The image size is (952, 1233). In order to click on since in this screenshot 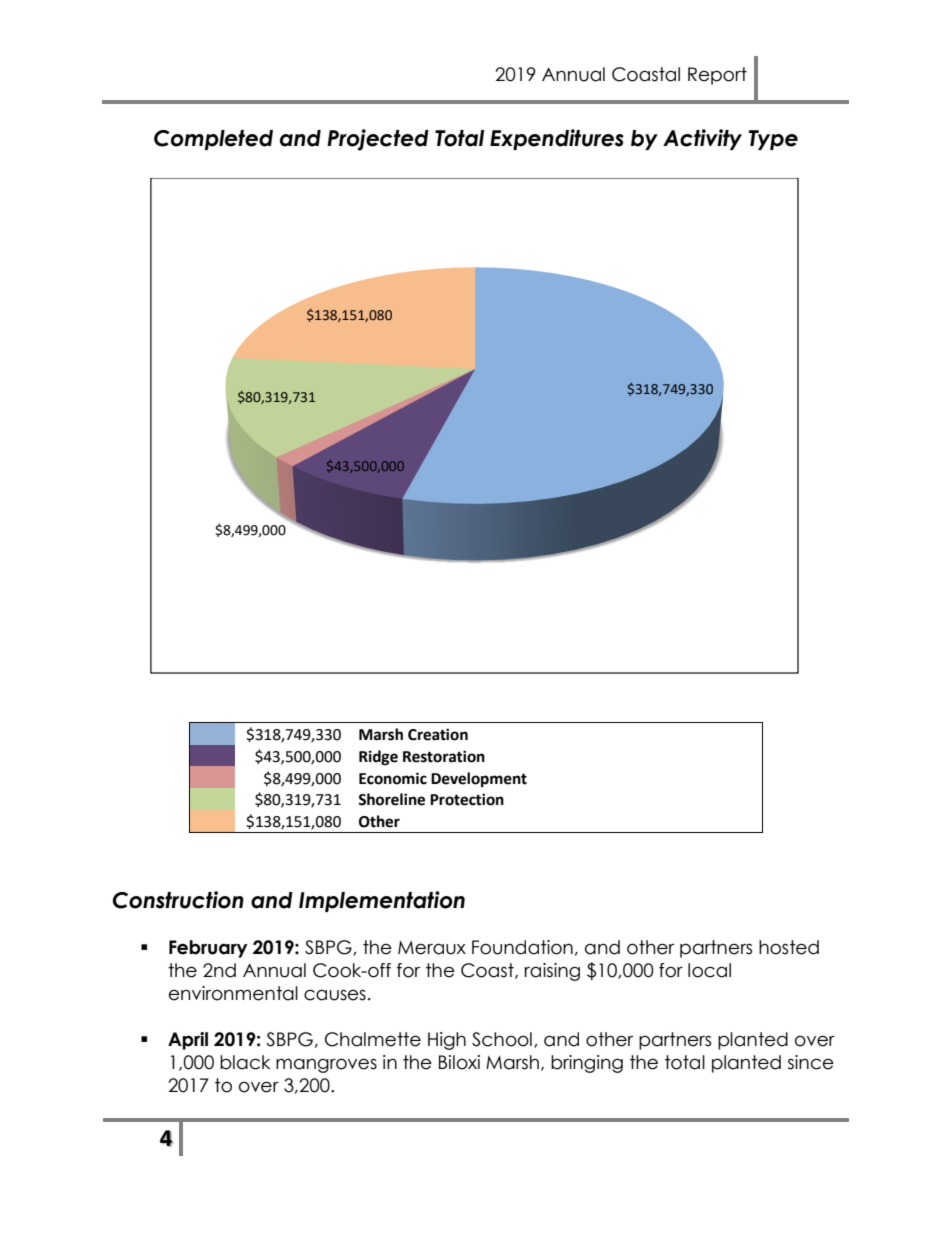, I will do `click(811, 1062)`.
